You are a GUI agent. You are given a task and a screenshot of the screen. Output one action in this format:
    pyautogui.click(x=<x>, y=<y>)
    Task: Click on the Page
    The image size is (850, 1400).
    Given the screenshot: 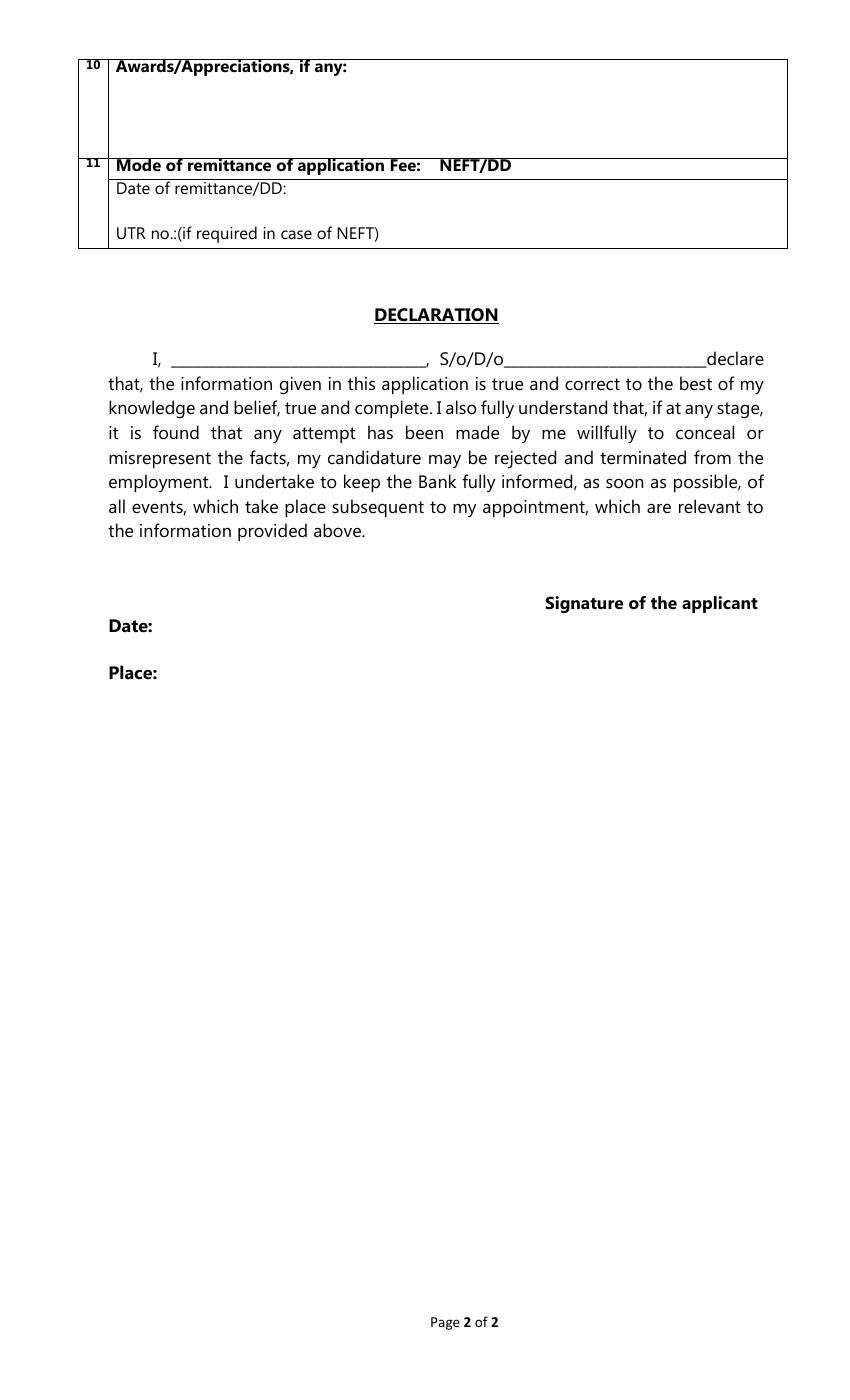 What is the action you would take?
    pyautogui.click(x=445, y=1323)
